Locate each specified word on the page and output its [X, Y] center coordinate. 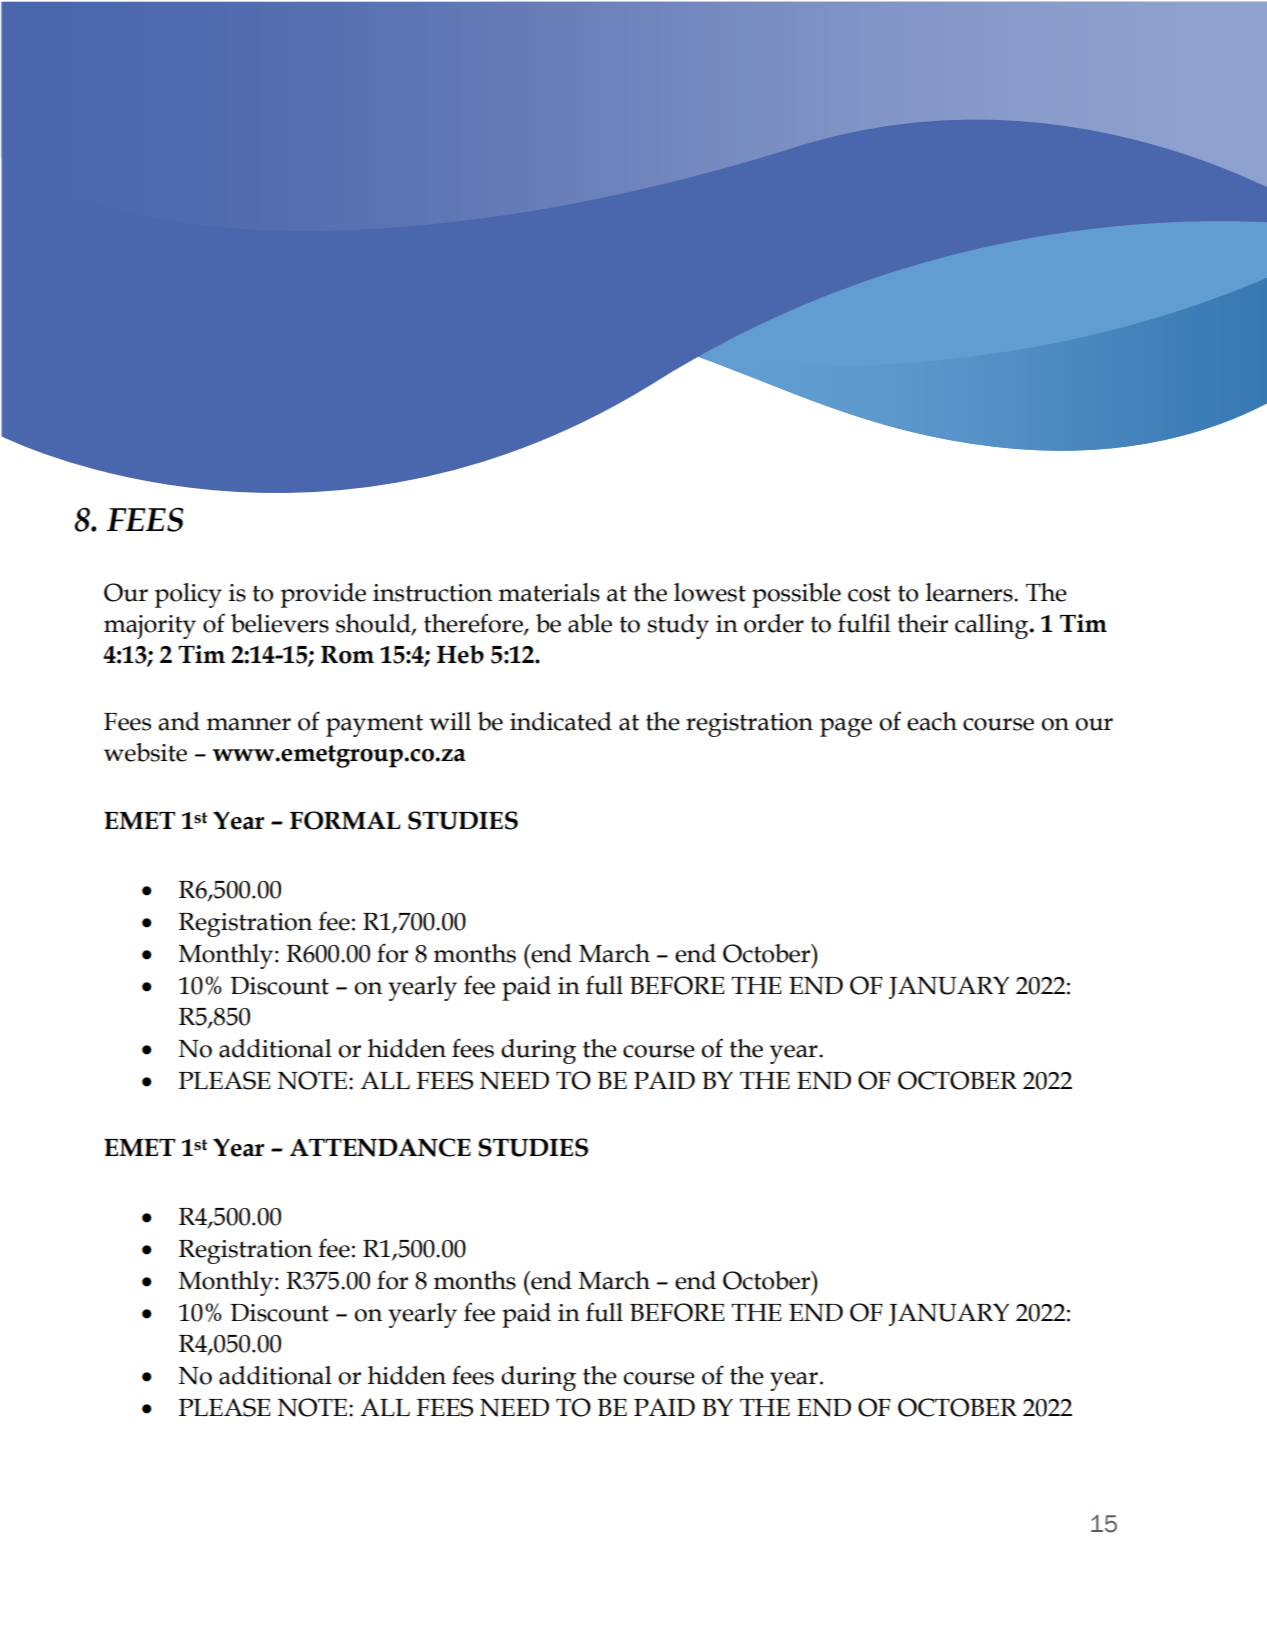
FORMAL [345, 820]
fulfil [864, 623]
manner [249, 724]
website [145, 752]
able [590, 623]
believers [280, 623]
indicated [561, 721]
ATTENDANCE [380, 1147]
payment [374, 725]
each [932, 721]
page [846, 727]
